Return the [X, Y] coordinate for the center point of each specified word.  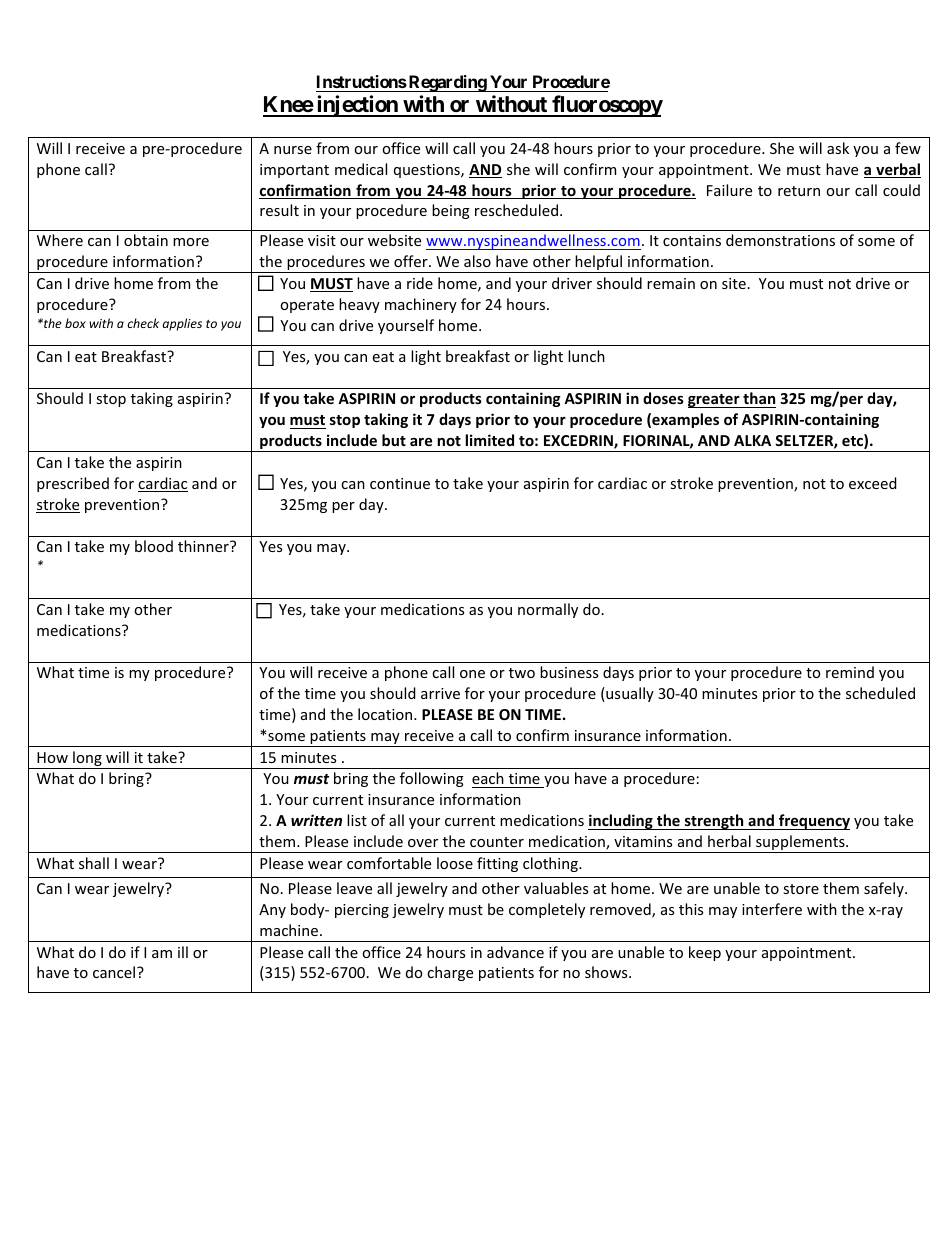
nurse [293, 150]
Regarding [447, 83]
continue [400, 483]
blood [154, 546]
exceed [873, 483]
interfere [772, 909]
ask [838, 148]
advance [515, 952]
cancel [115, 972]
